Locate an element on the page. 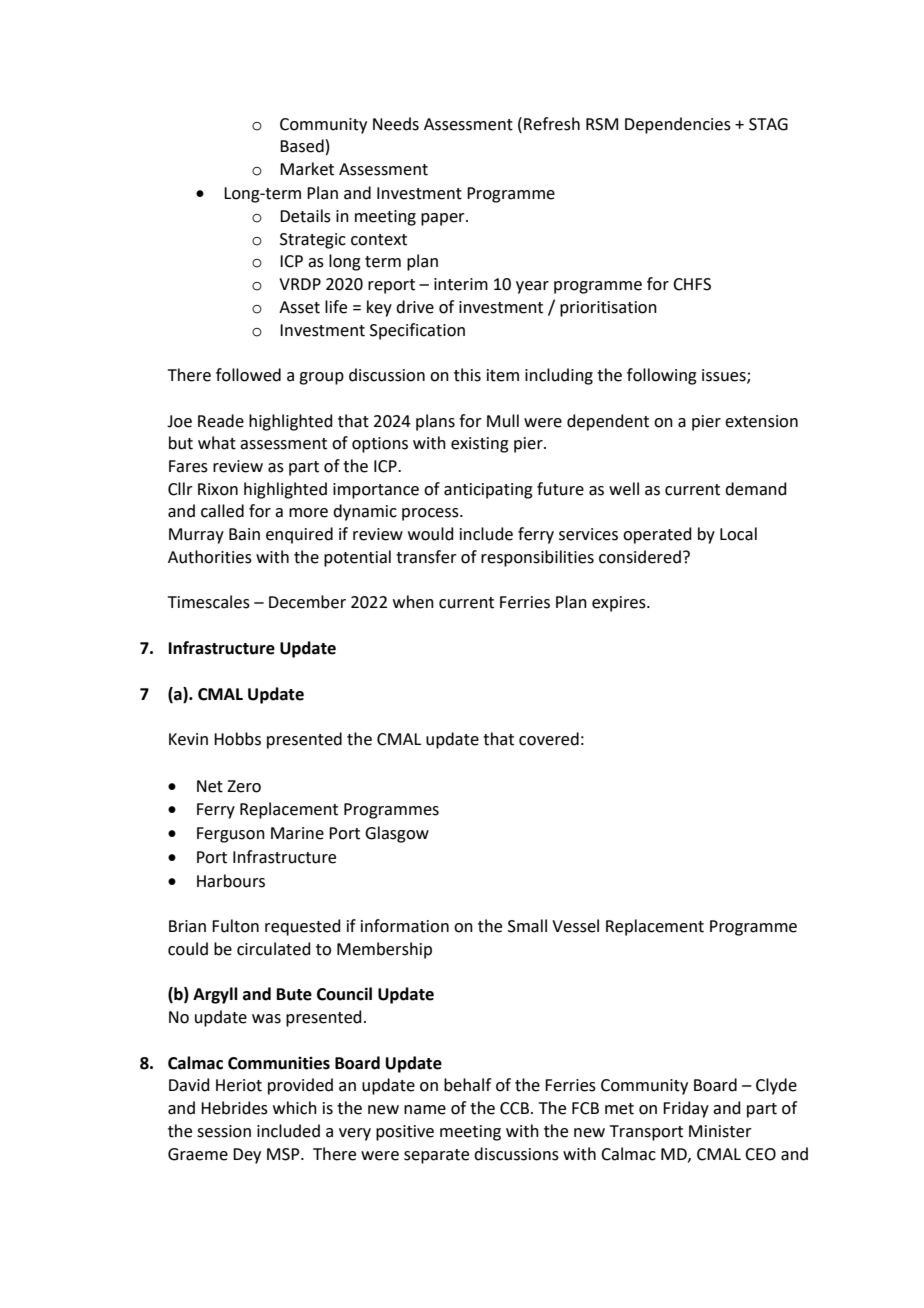 This page has width=924, height=1308. Dependencies is located at coordinates (678, 125).
